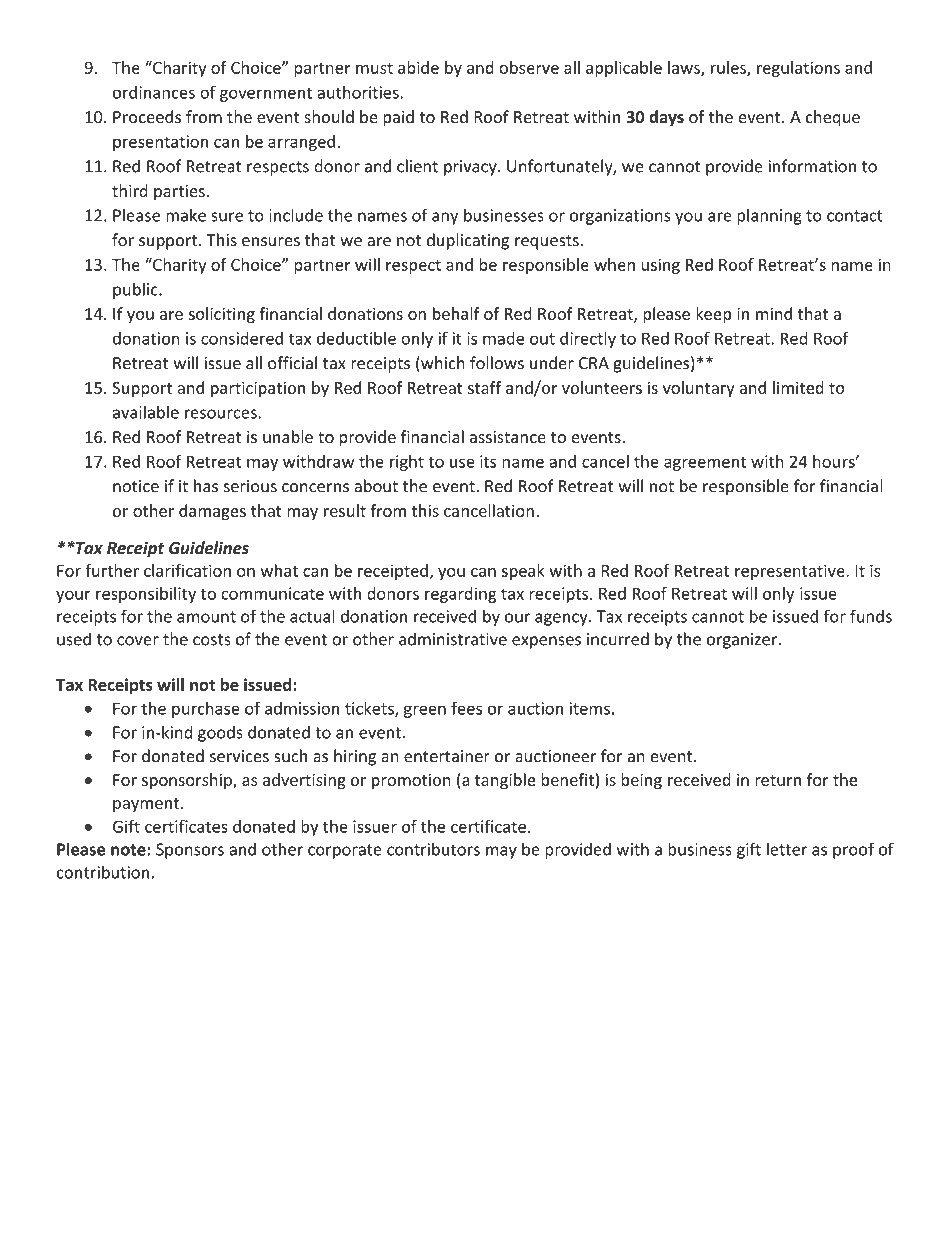 Image resolution: width=952 pixels, height=1233 pixels. Describe the element at coordinates (146, 595) in the screenshot. I see `responsibility` at that location.
